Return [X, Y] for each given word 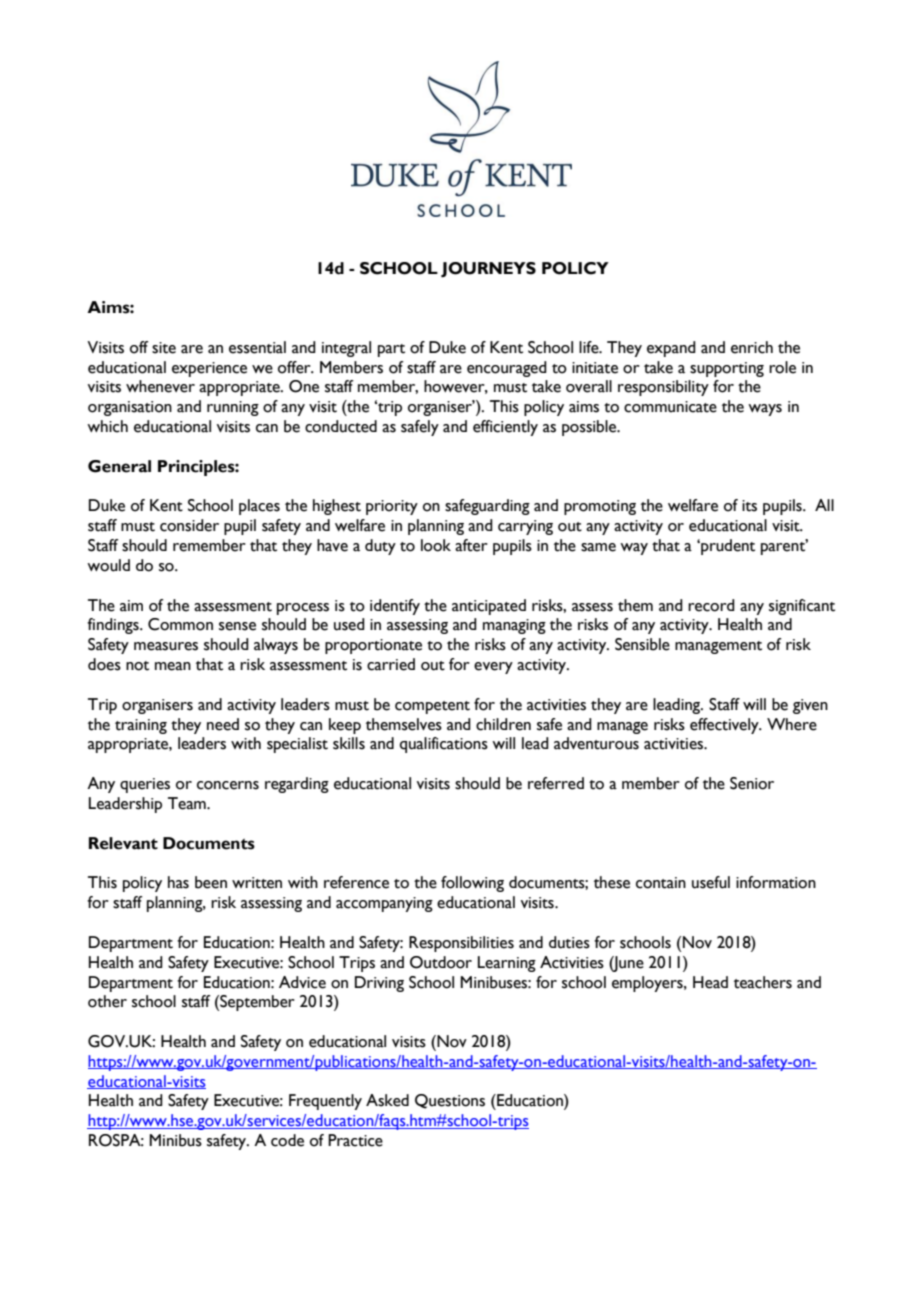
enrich [752, 347]
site [164, 348]
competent [432, 707]
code [287, 1140]
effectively [725, 726]
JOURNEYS [488, 270]
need [223, 724]
